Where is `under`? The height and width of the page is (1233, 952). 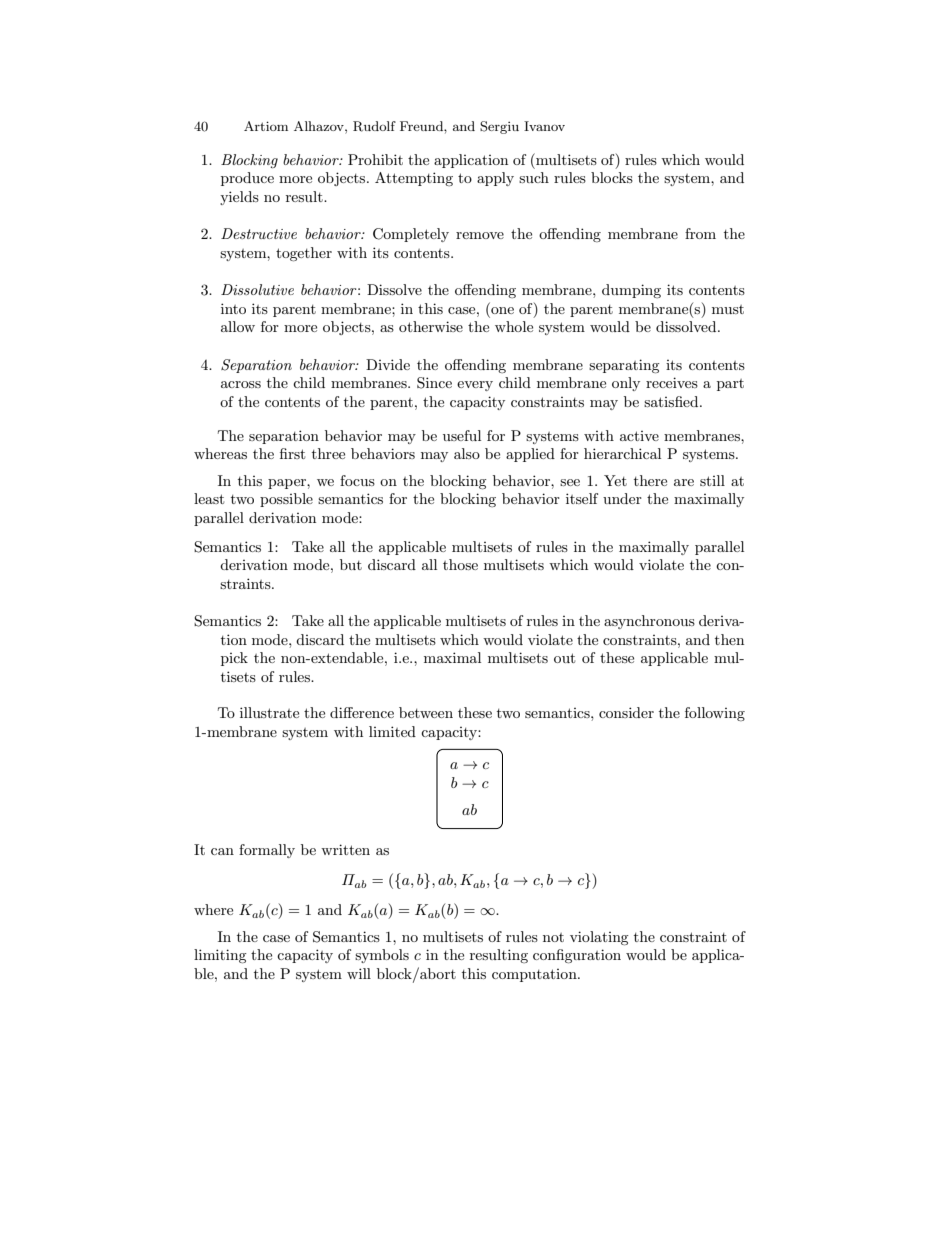 under is located at coordinates (622, 498).
